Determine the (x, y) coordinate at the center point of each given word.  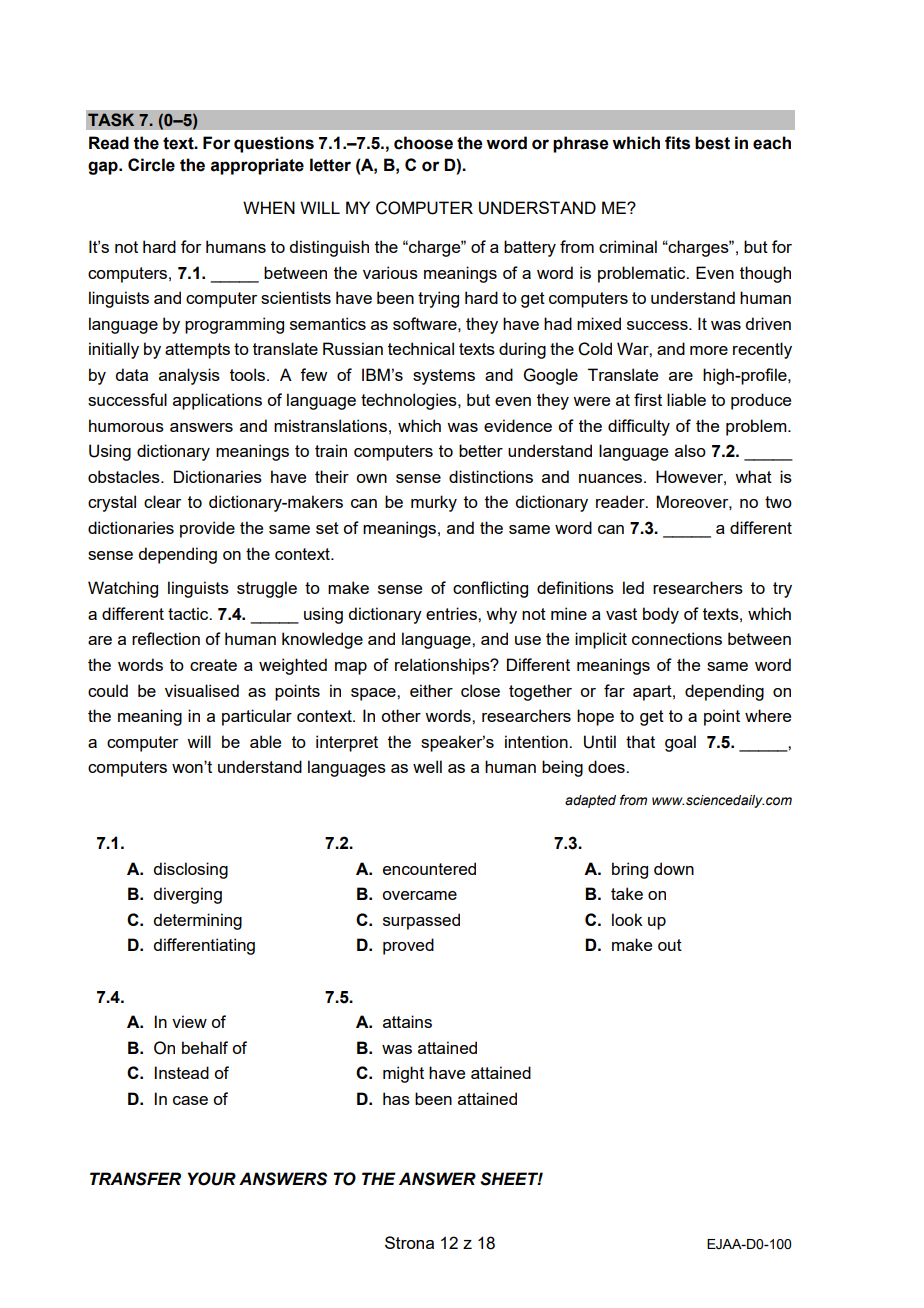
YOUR (212, 1179)
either (431, 690)
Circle (151, 165)
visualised (202, 690)
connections (677, 638)
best (712, 143)
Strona (409, 1242)
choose (423, 143)
